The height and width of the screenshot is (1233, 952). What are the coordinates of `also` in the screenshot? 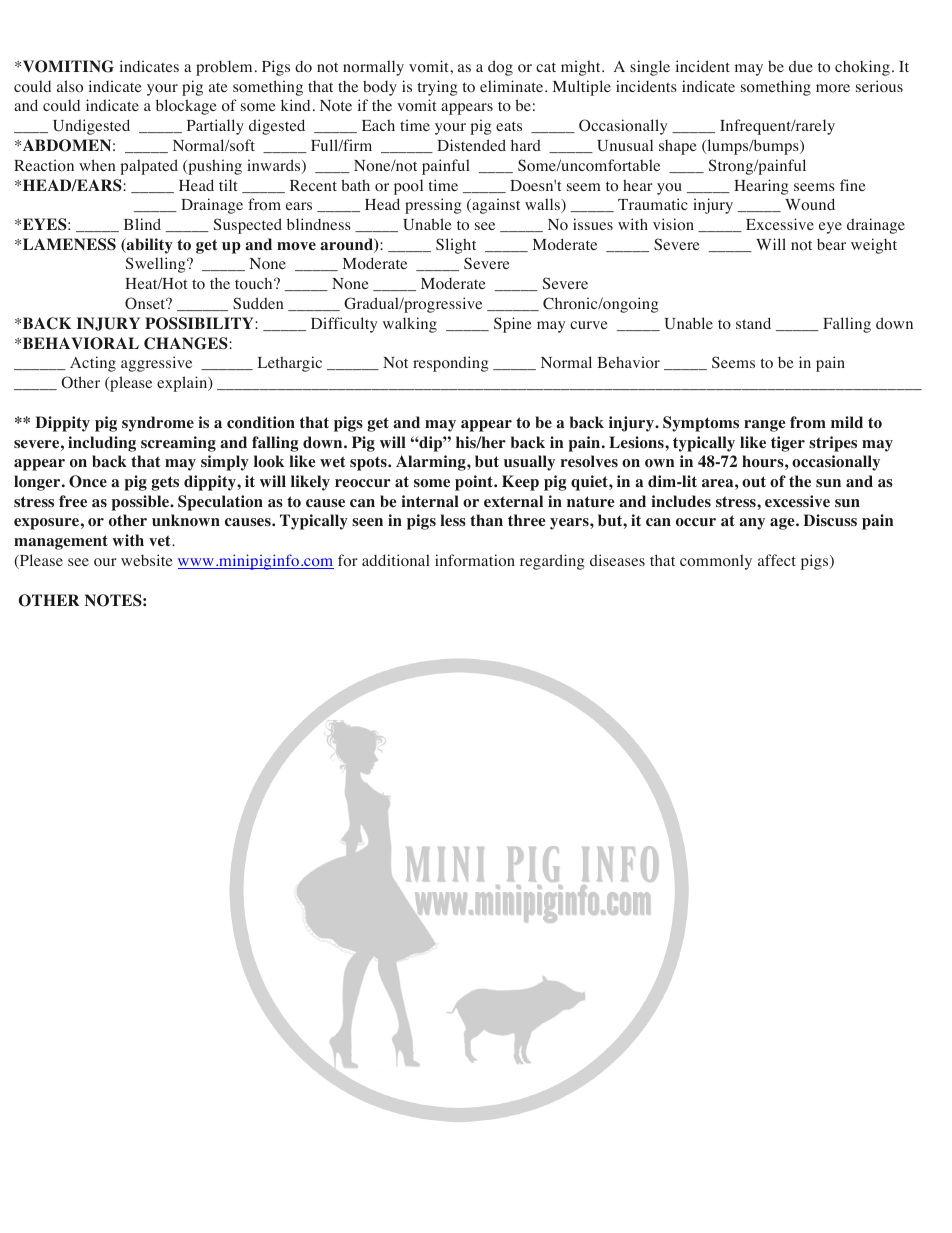 It's located at (70, 86).
